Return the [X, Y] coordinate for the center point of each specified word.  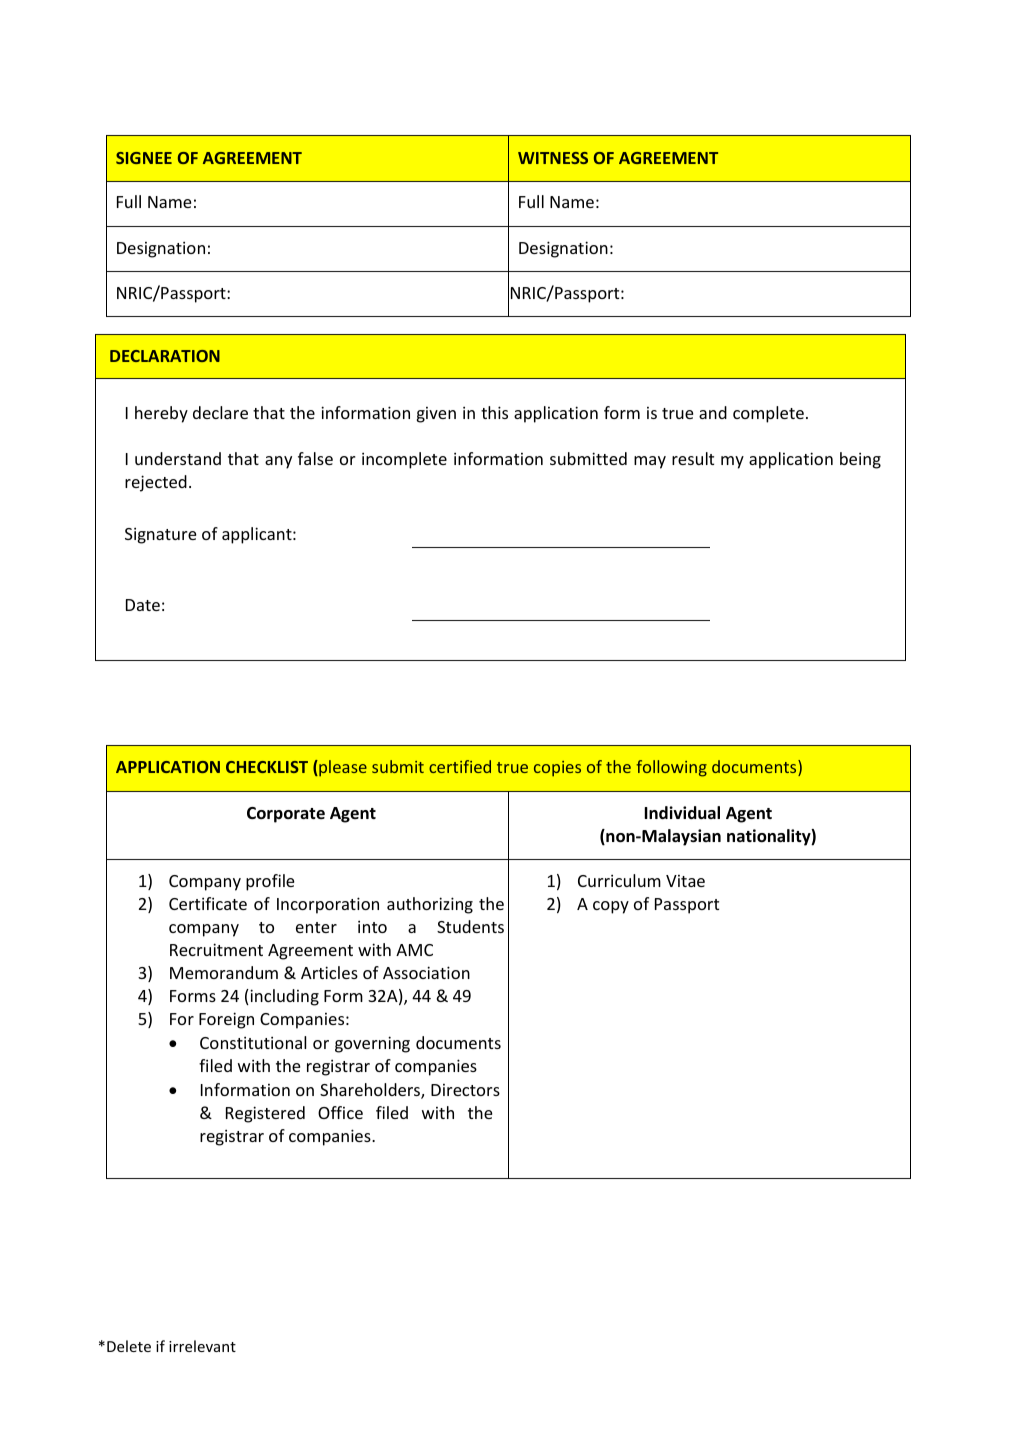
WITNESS [553, 158]
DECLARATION [165, 356]
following [671, 768]
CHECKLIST [267, 767]
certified [460, 766]
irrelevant [202, 1346]
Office [340, 1112]
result [693, 458]
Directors [465, 1090]
